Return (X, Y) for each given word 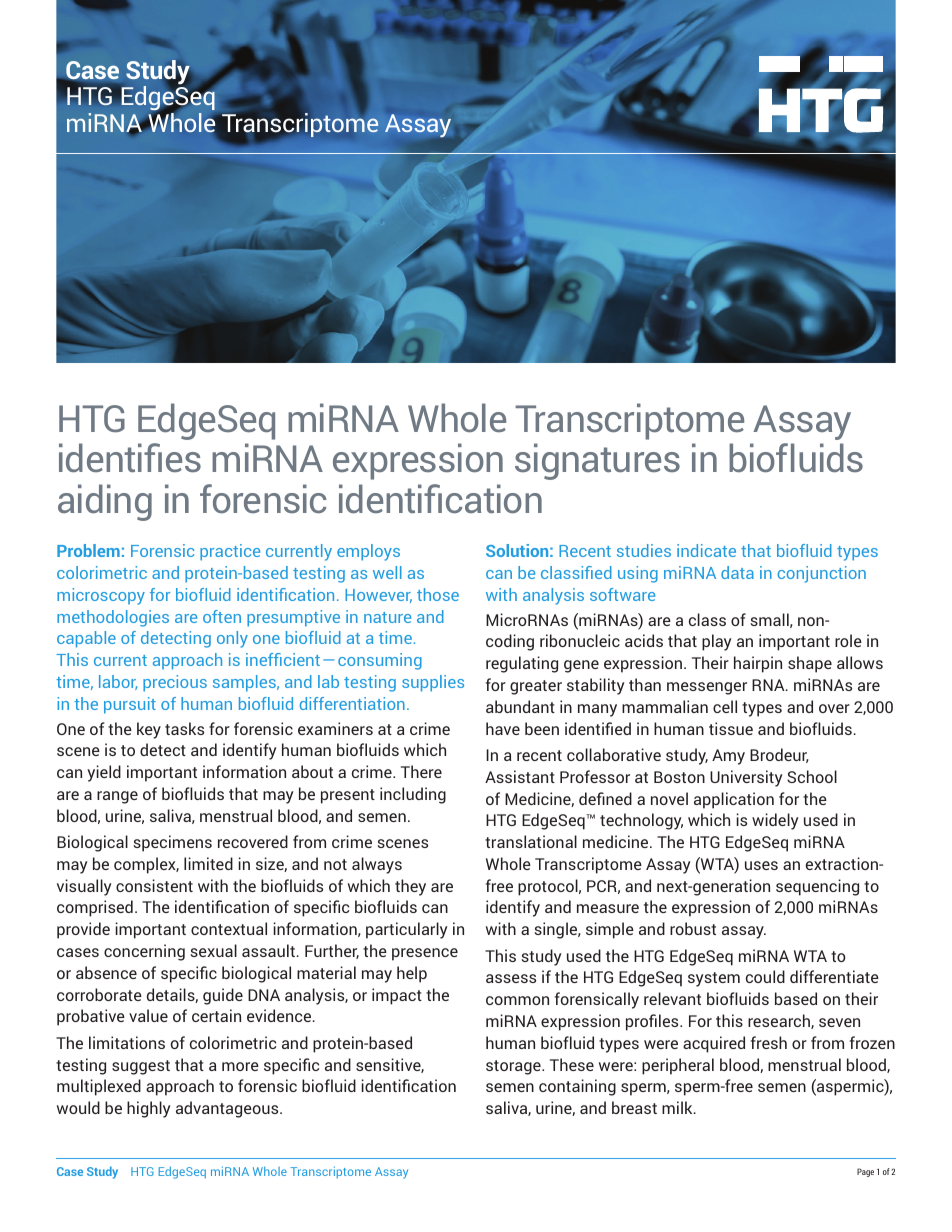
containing (577, 1087)
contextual (229, 928)
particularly (407, 930)
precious (175, 683)
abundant (520, 706)
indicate (706, 550)
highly (149, 1109)
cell (725, 706)
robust (693, 928)
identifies (130, 457)
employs (368, 552)
